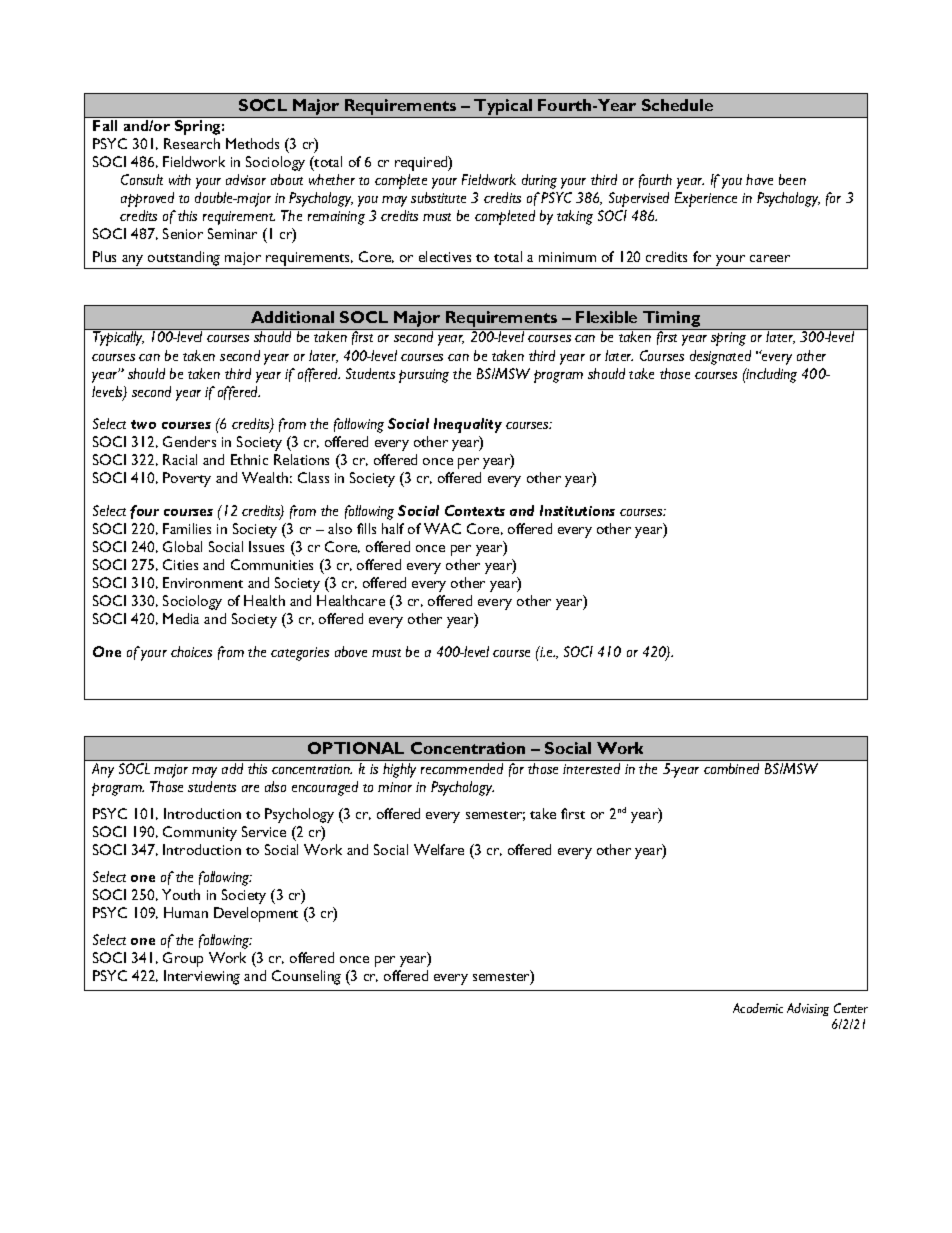 The image size is (952, 1233). I want to click on during, so click(539, 181).
